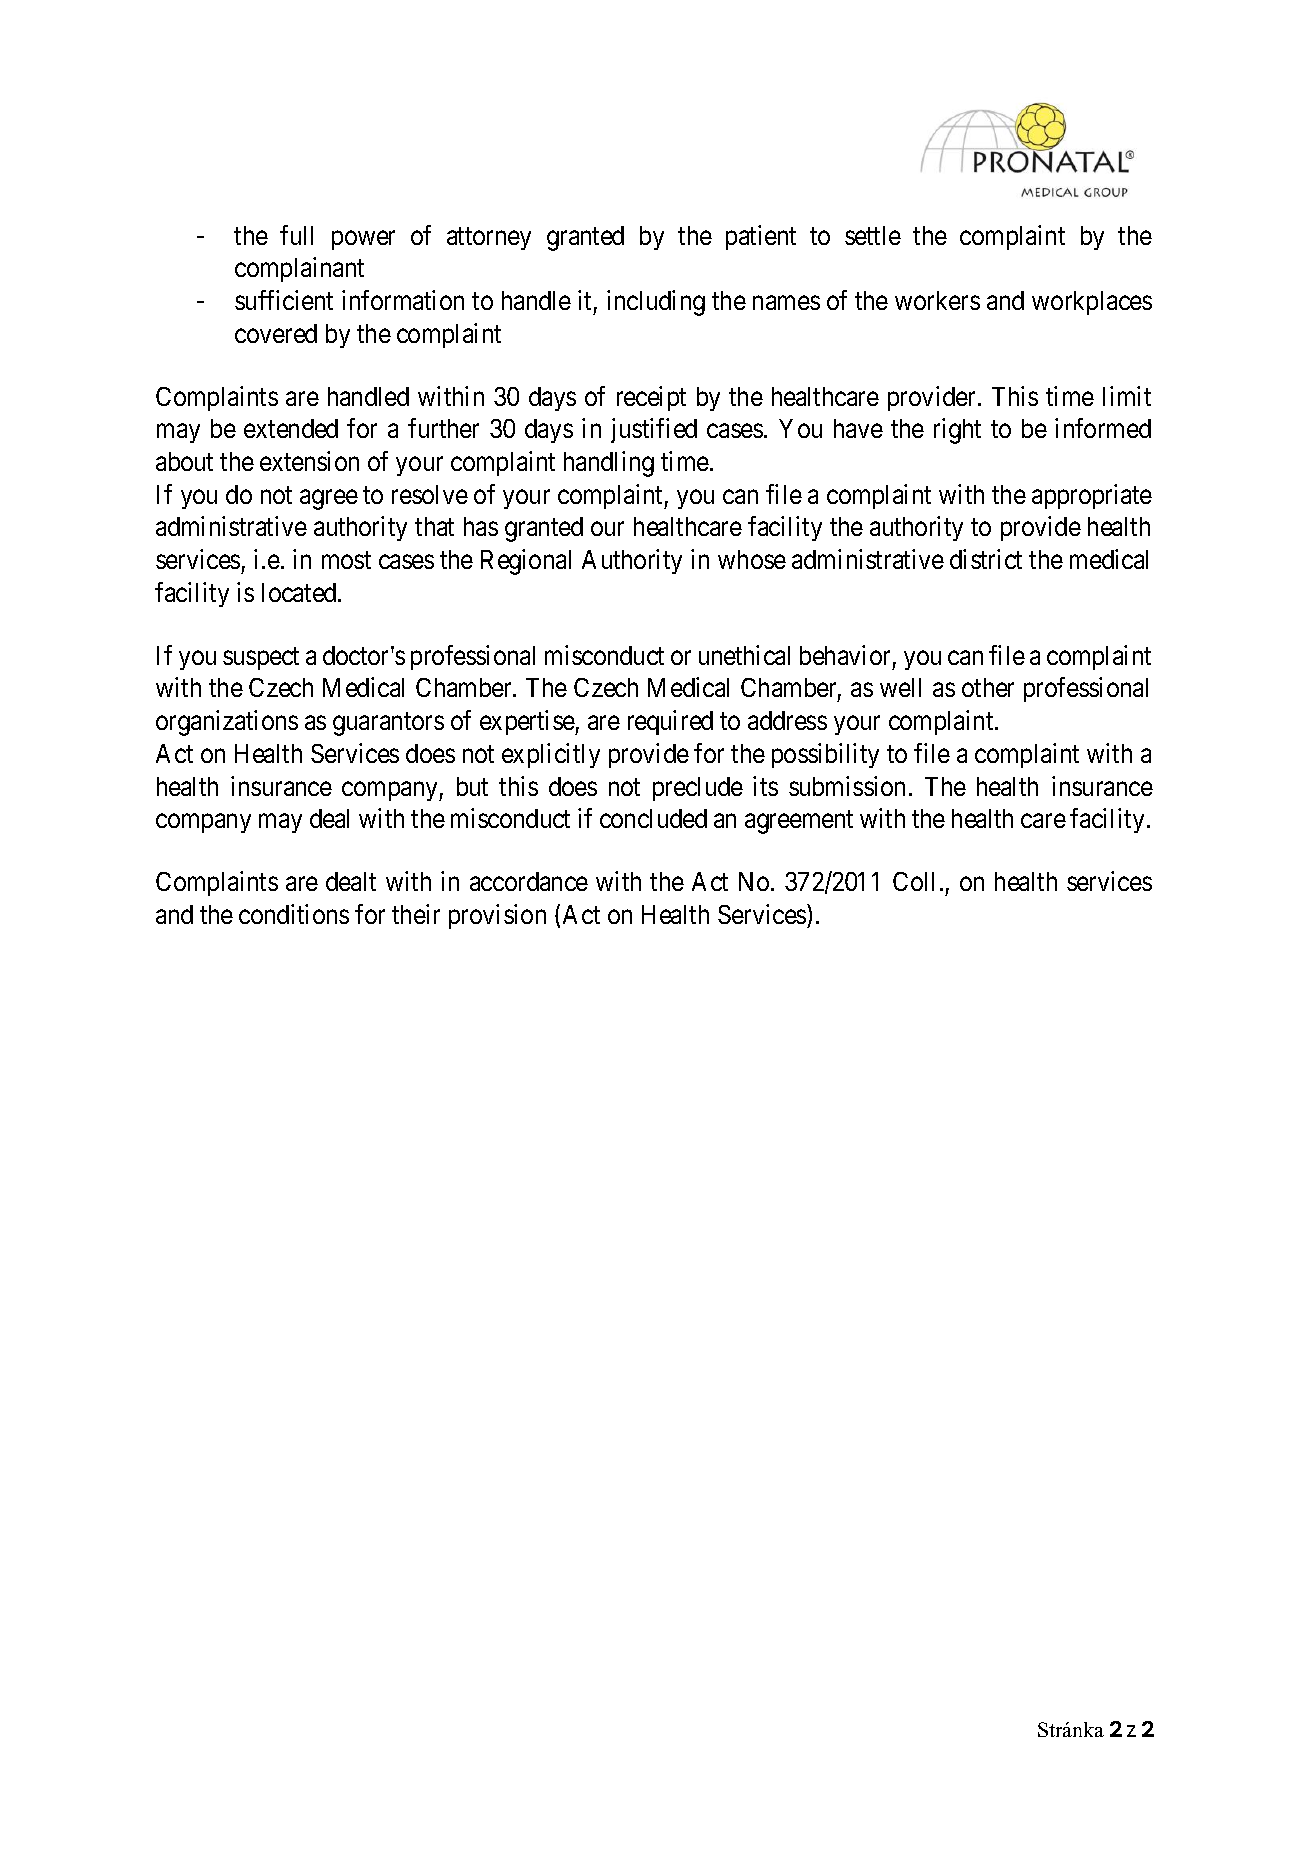 This screenshot has width=1308, height=1850. I want to click on complainant, so click(299, 269).
